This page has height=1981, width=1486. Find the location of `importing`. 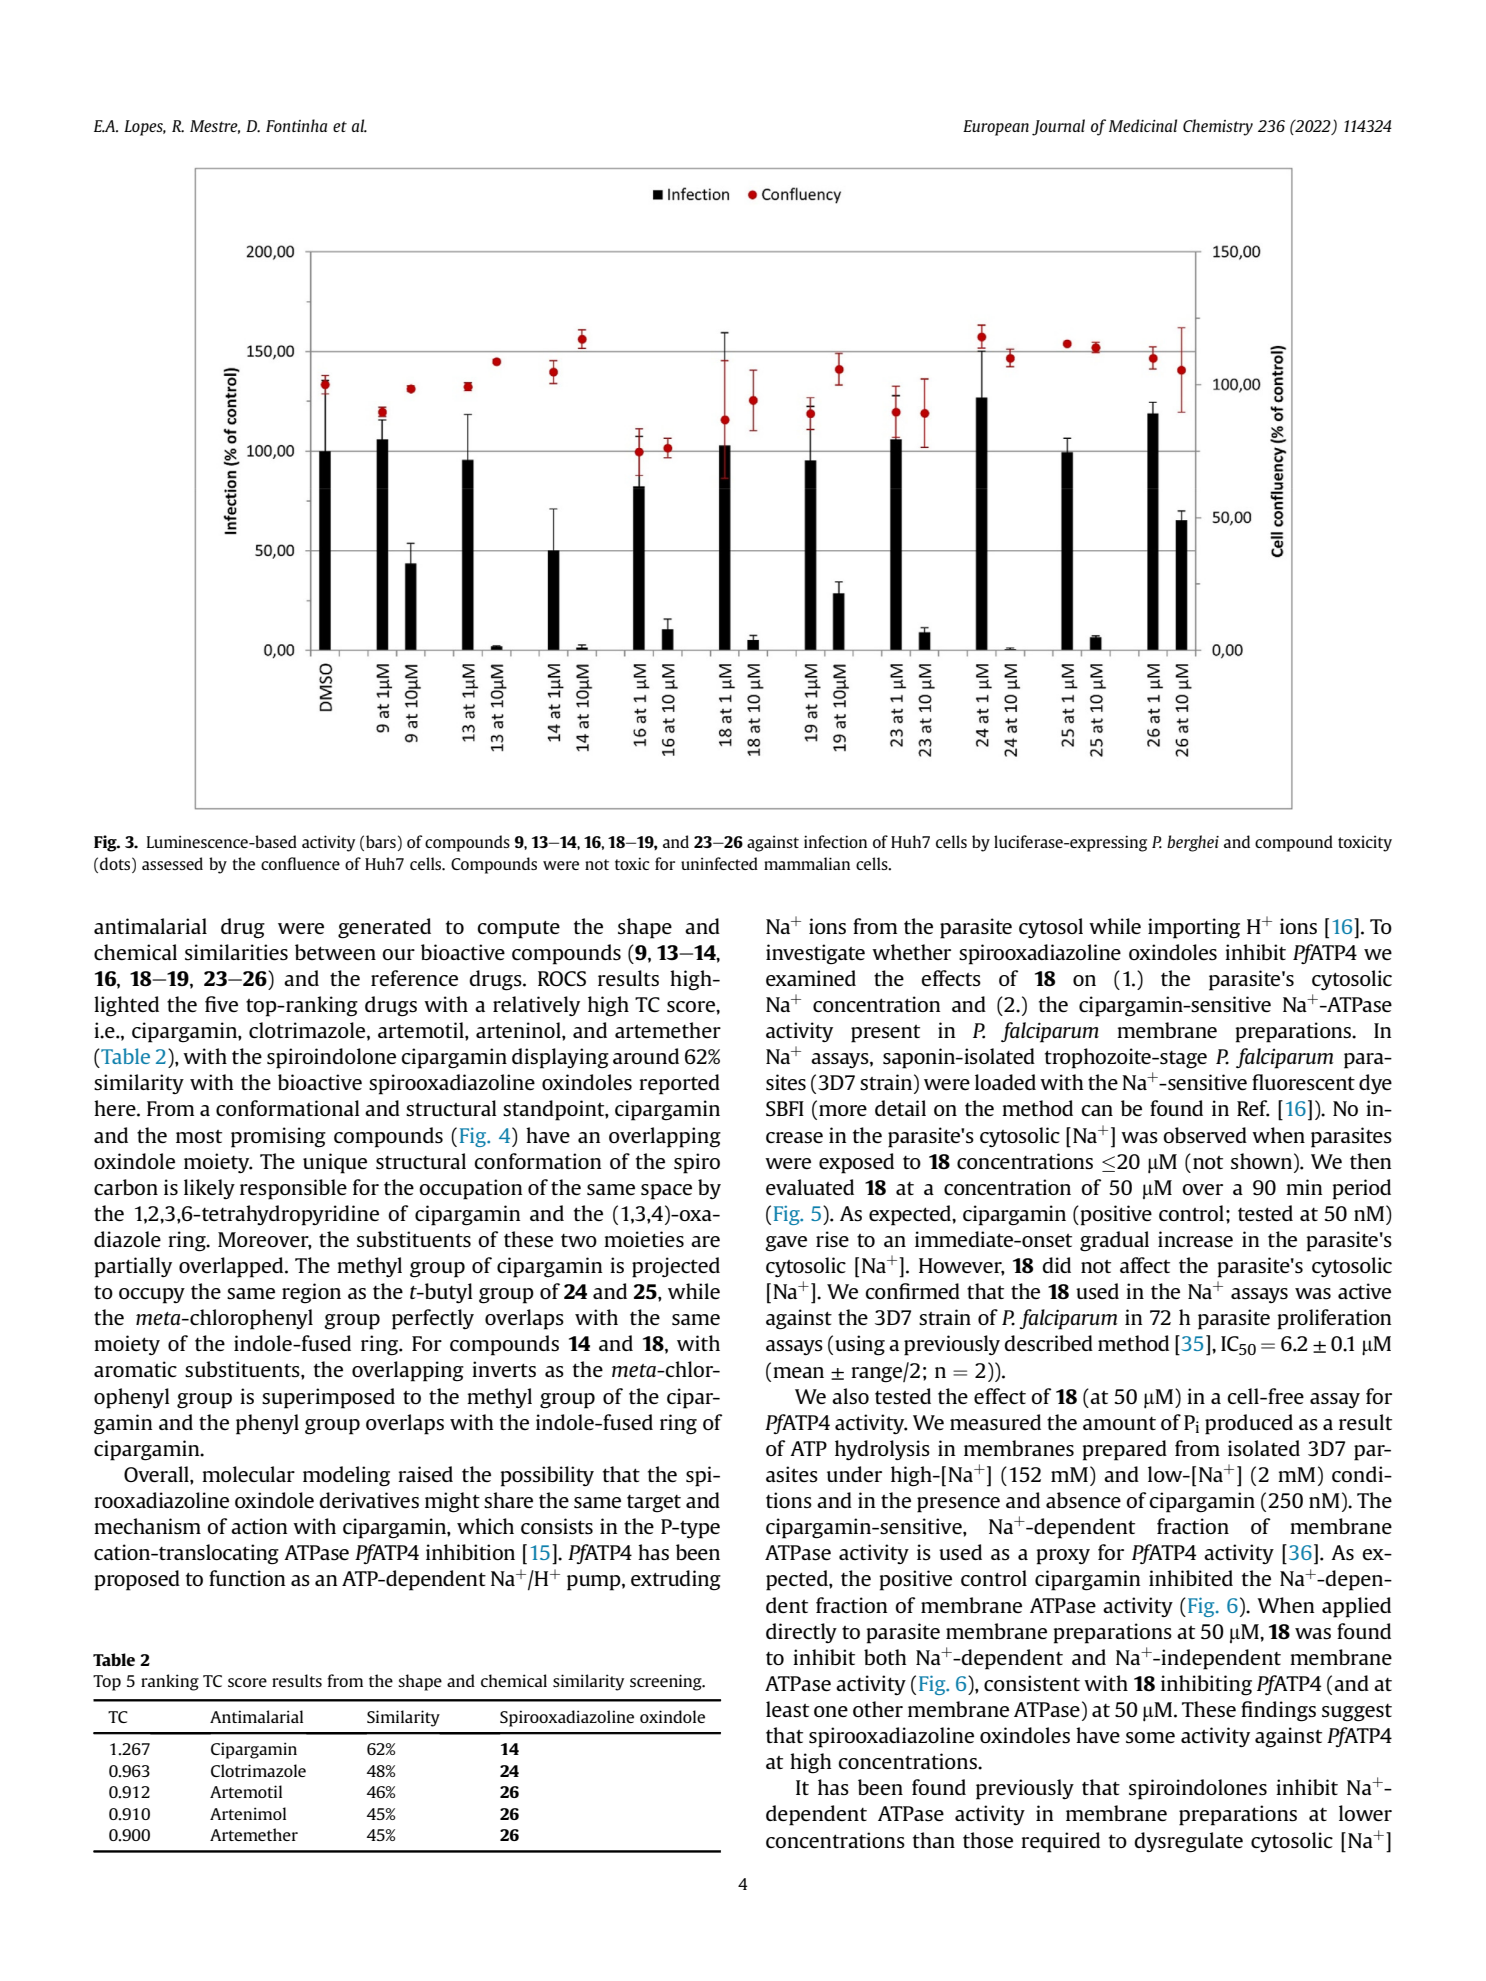

importing is located at coordinates (1194, 928).
